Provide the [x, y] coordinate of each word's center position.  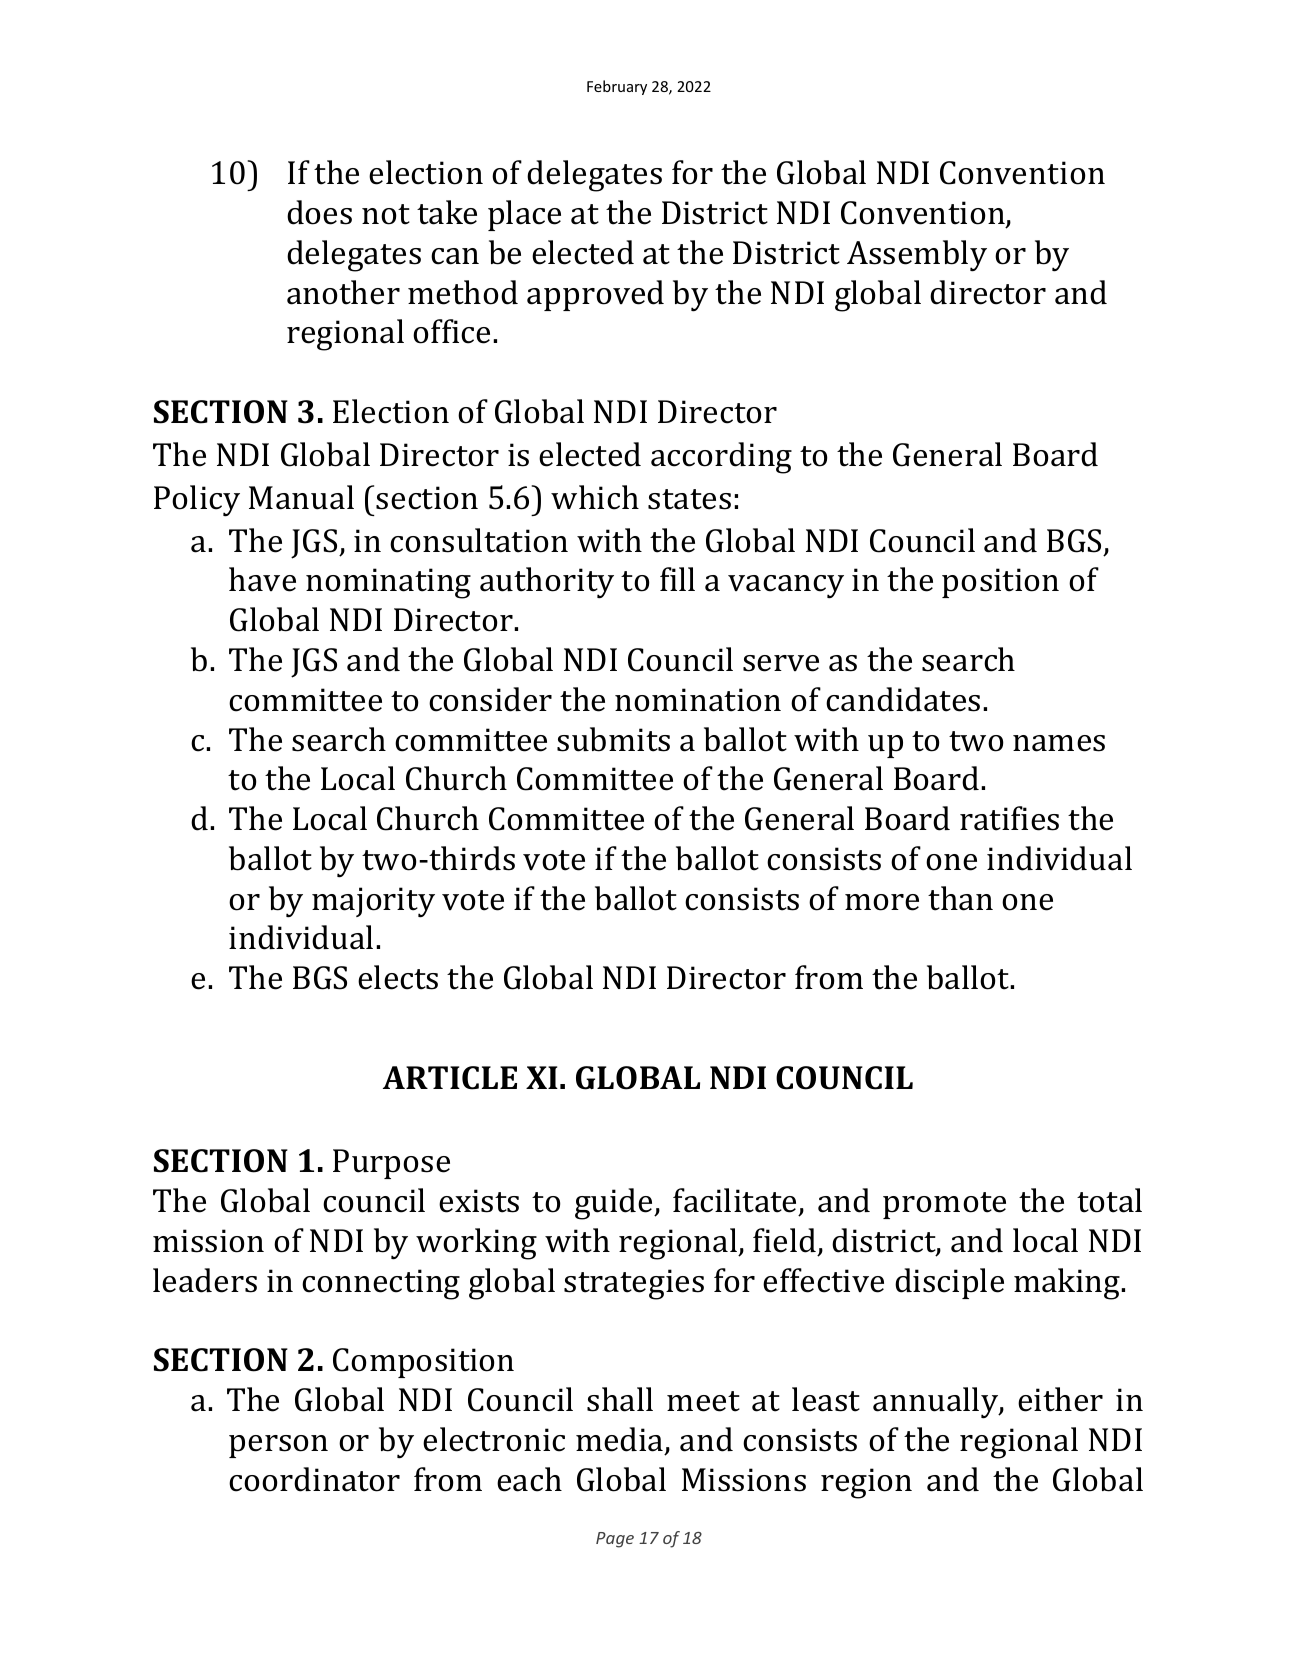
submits [613, 739]
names [1059, 743]
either [1060, 1399]
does [319, 212]
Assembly [917, 256]
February [617, 87]
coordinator [314, 1479]
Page [615, 1540]
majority [373, 902]
